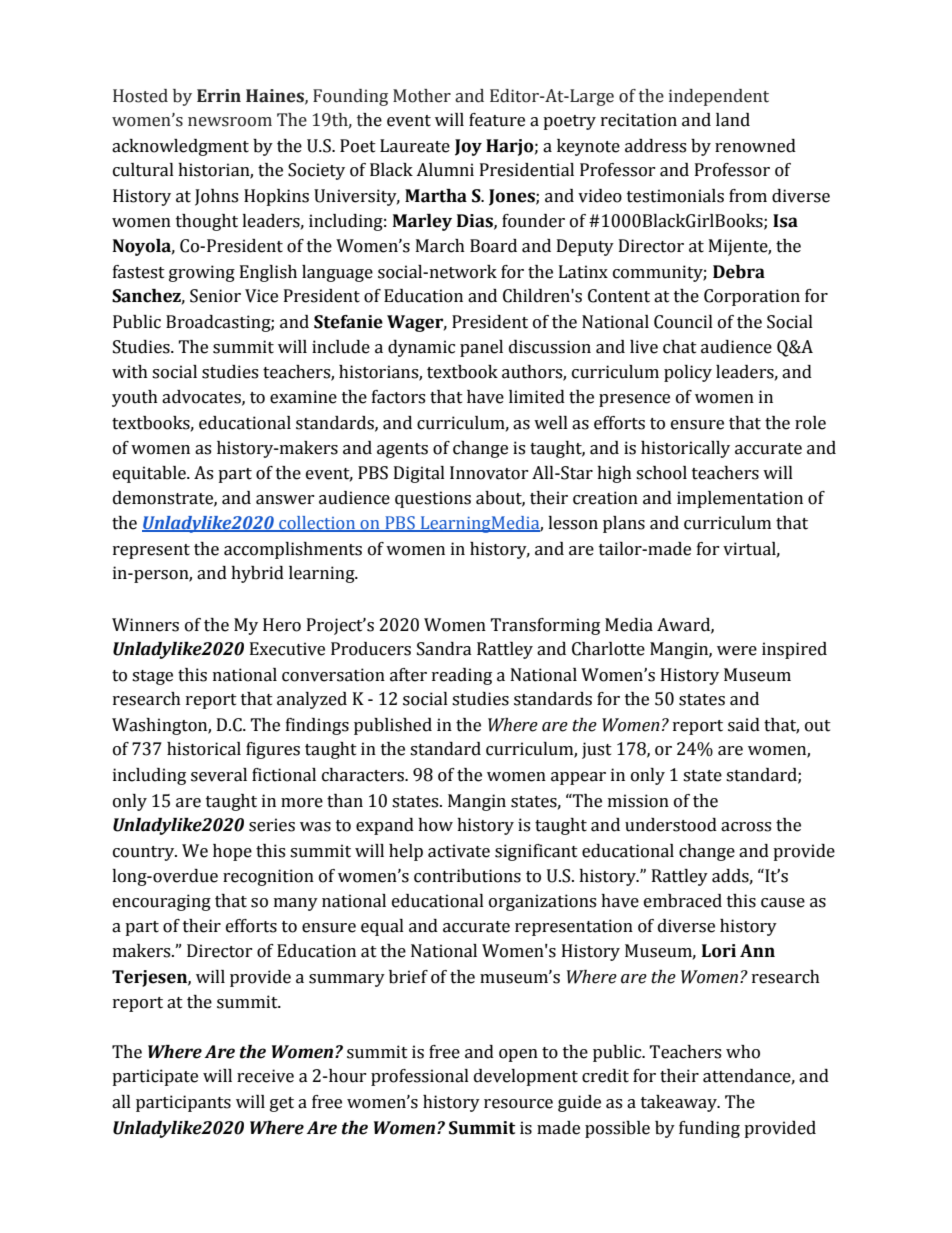 This screenshot has width=952, height=1233. I want to click on Joy, so click(468, 147).
